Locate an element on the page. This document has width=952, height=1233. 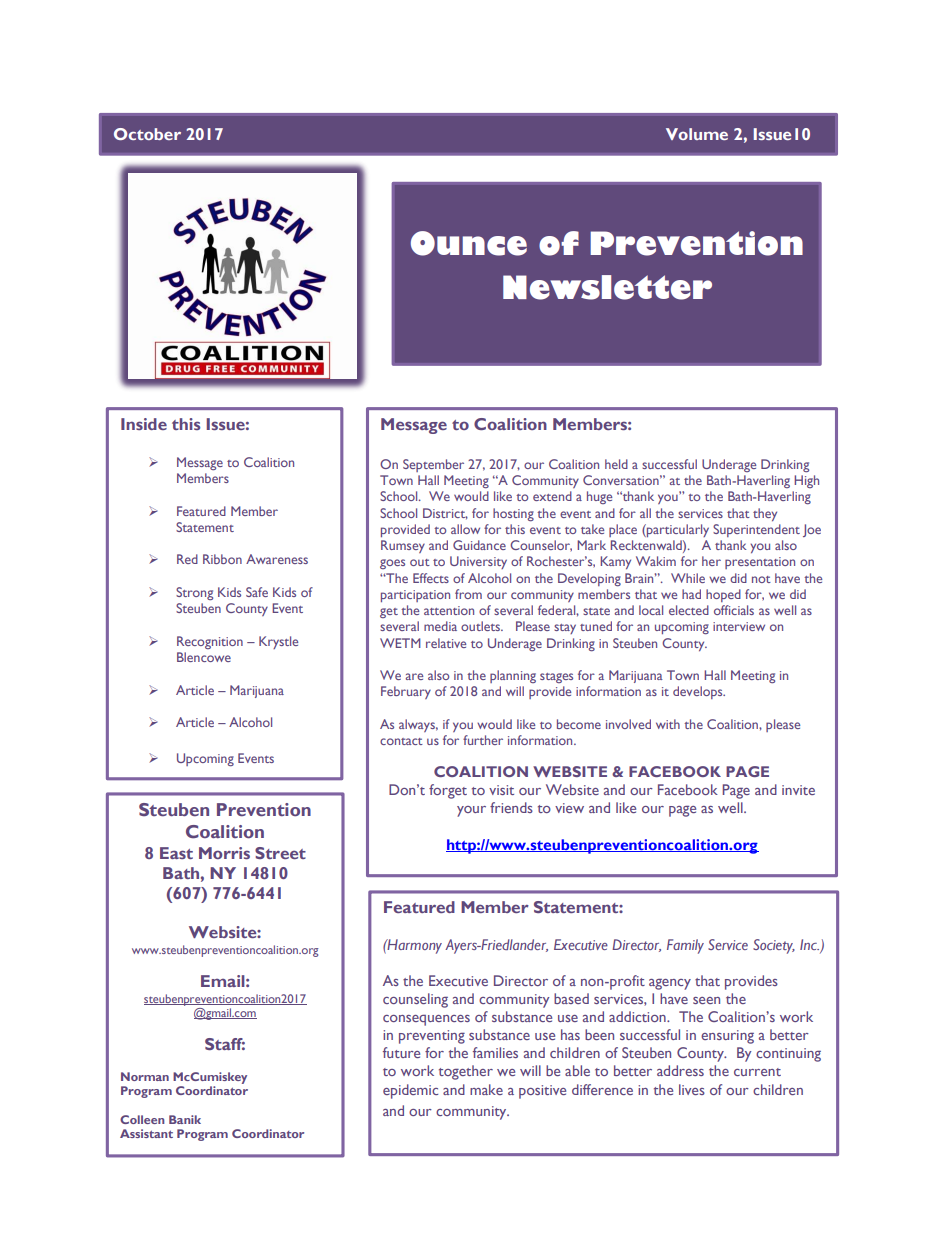
Colleen is located at coordinates (142, 1119).
